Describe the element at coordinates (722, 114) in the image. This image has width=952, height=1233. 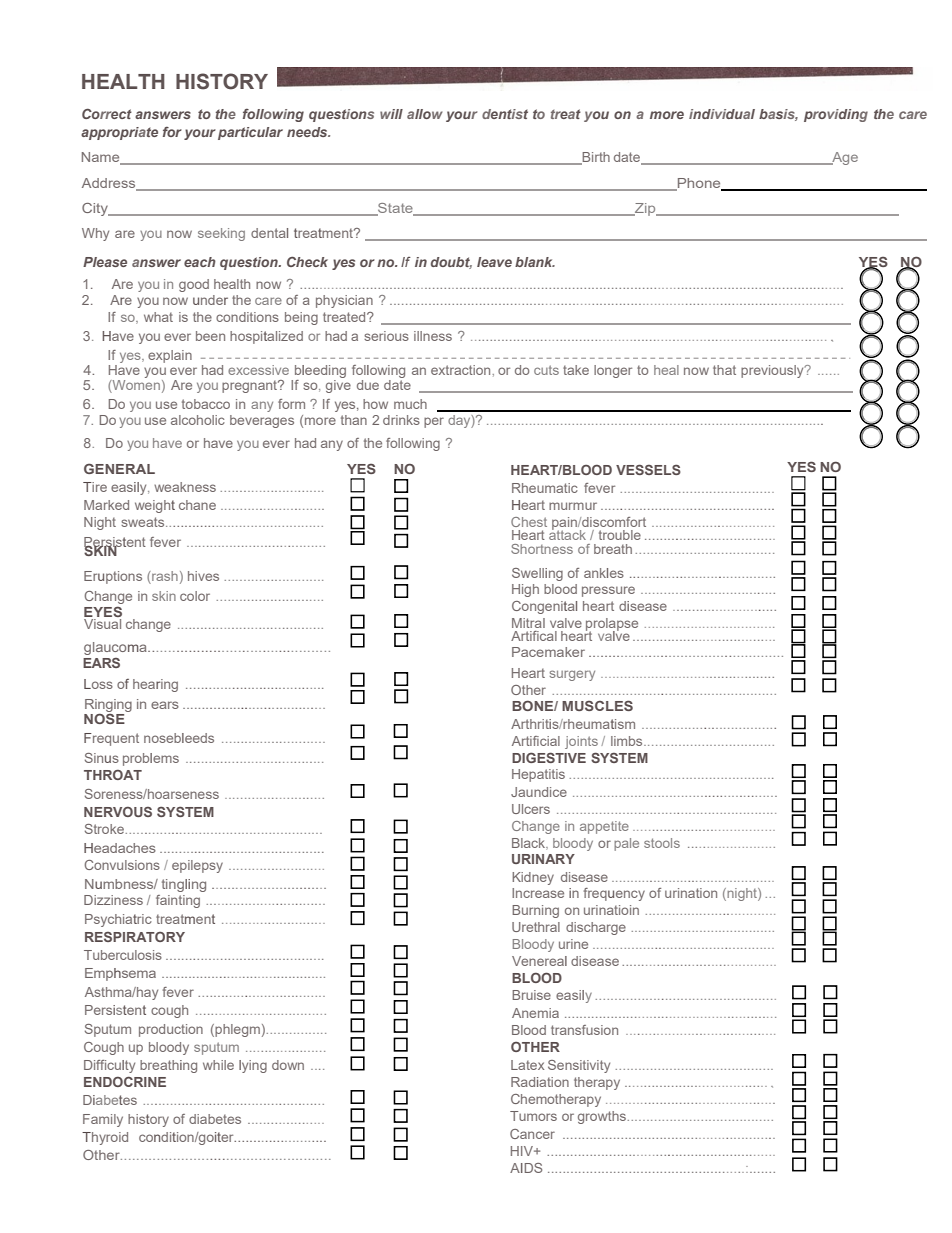
I see `individual` at that location.
